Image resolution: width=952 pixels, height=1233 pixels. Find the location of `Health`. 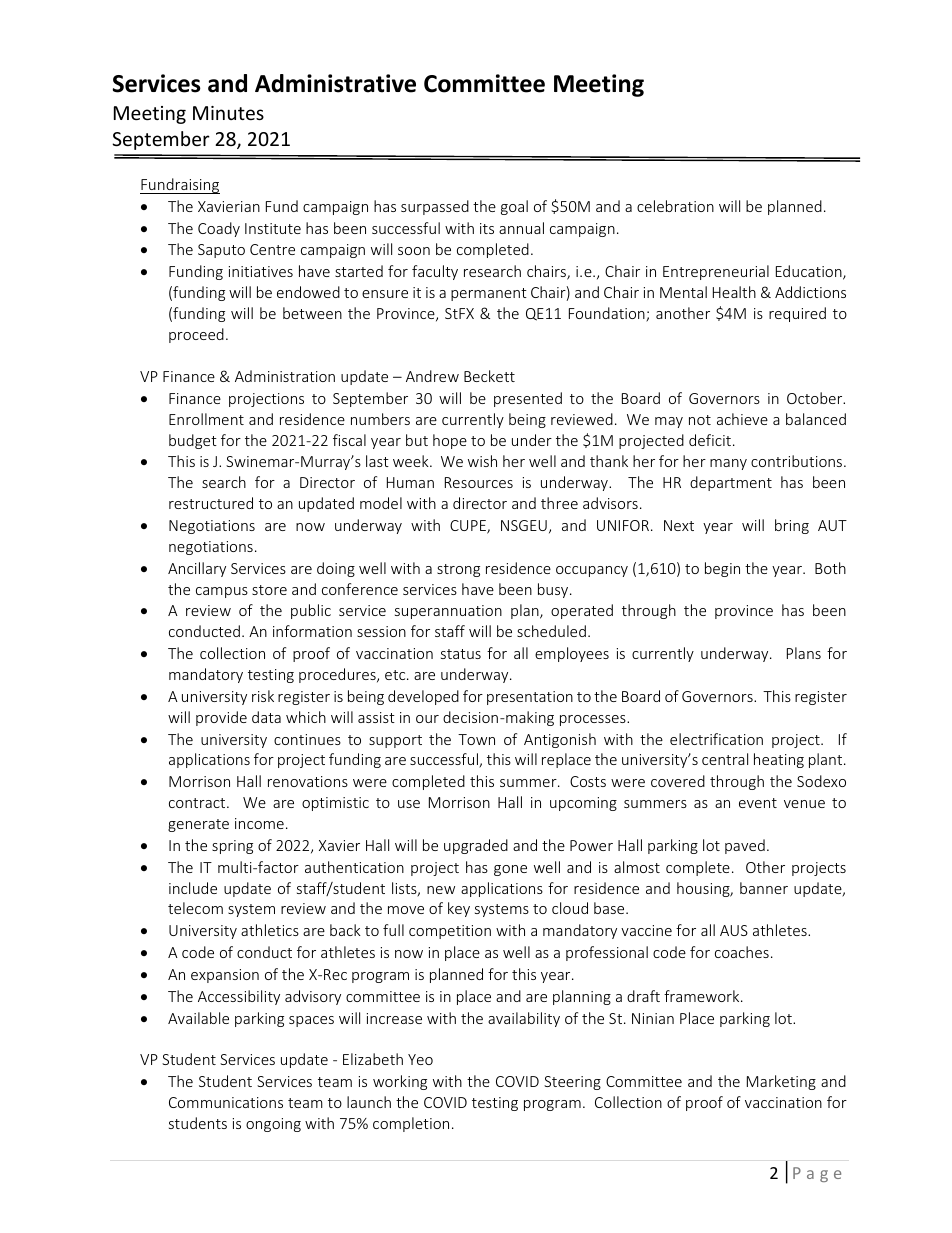

Health is located at coordinates (734, 292).
